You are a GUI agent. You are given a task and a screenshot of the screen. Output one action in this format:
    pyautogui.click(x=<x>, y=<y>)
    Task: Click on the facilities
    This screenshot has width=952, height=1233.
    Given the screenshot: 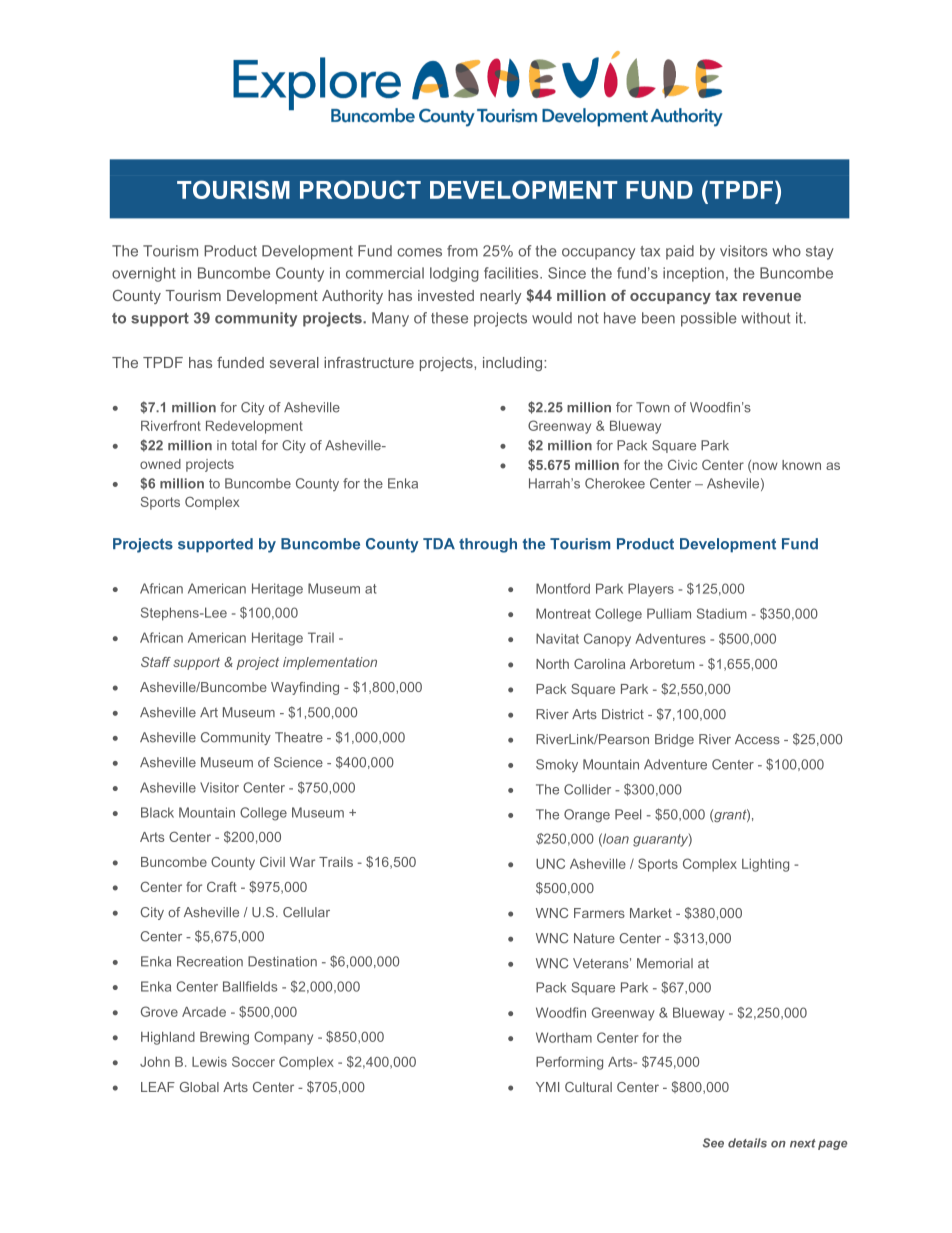 What is the action you would take?
    pyautogui.click(x=512, y=273)
